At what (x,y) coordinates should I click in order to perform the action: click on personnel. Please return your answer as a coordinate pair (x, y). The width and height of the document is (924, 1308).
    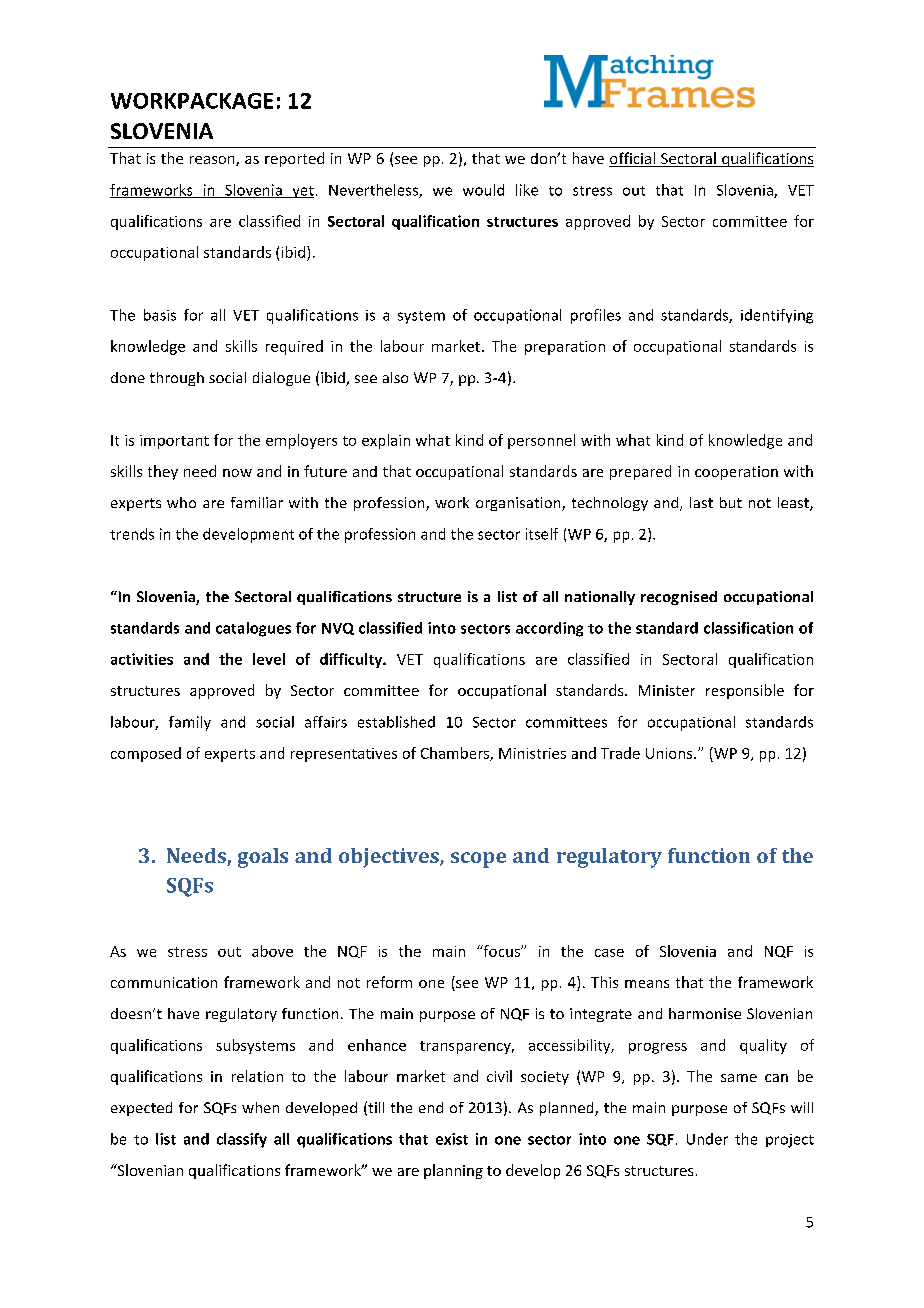
    Looking at the image, I should click on (541, 441).
